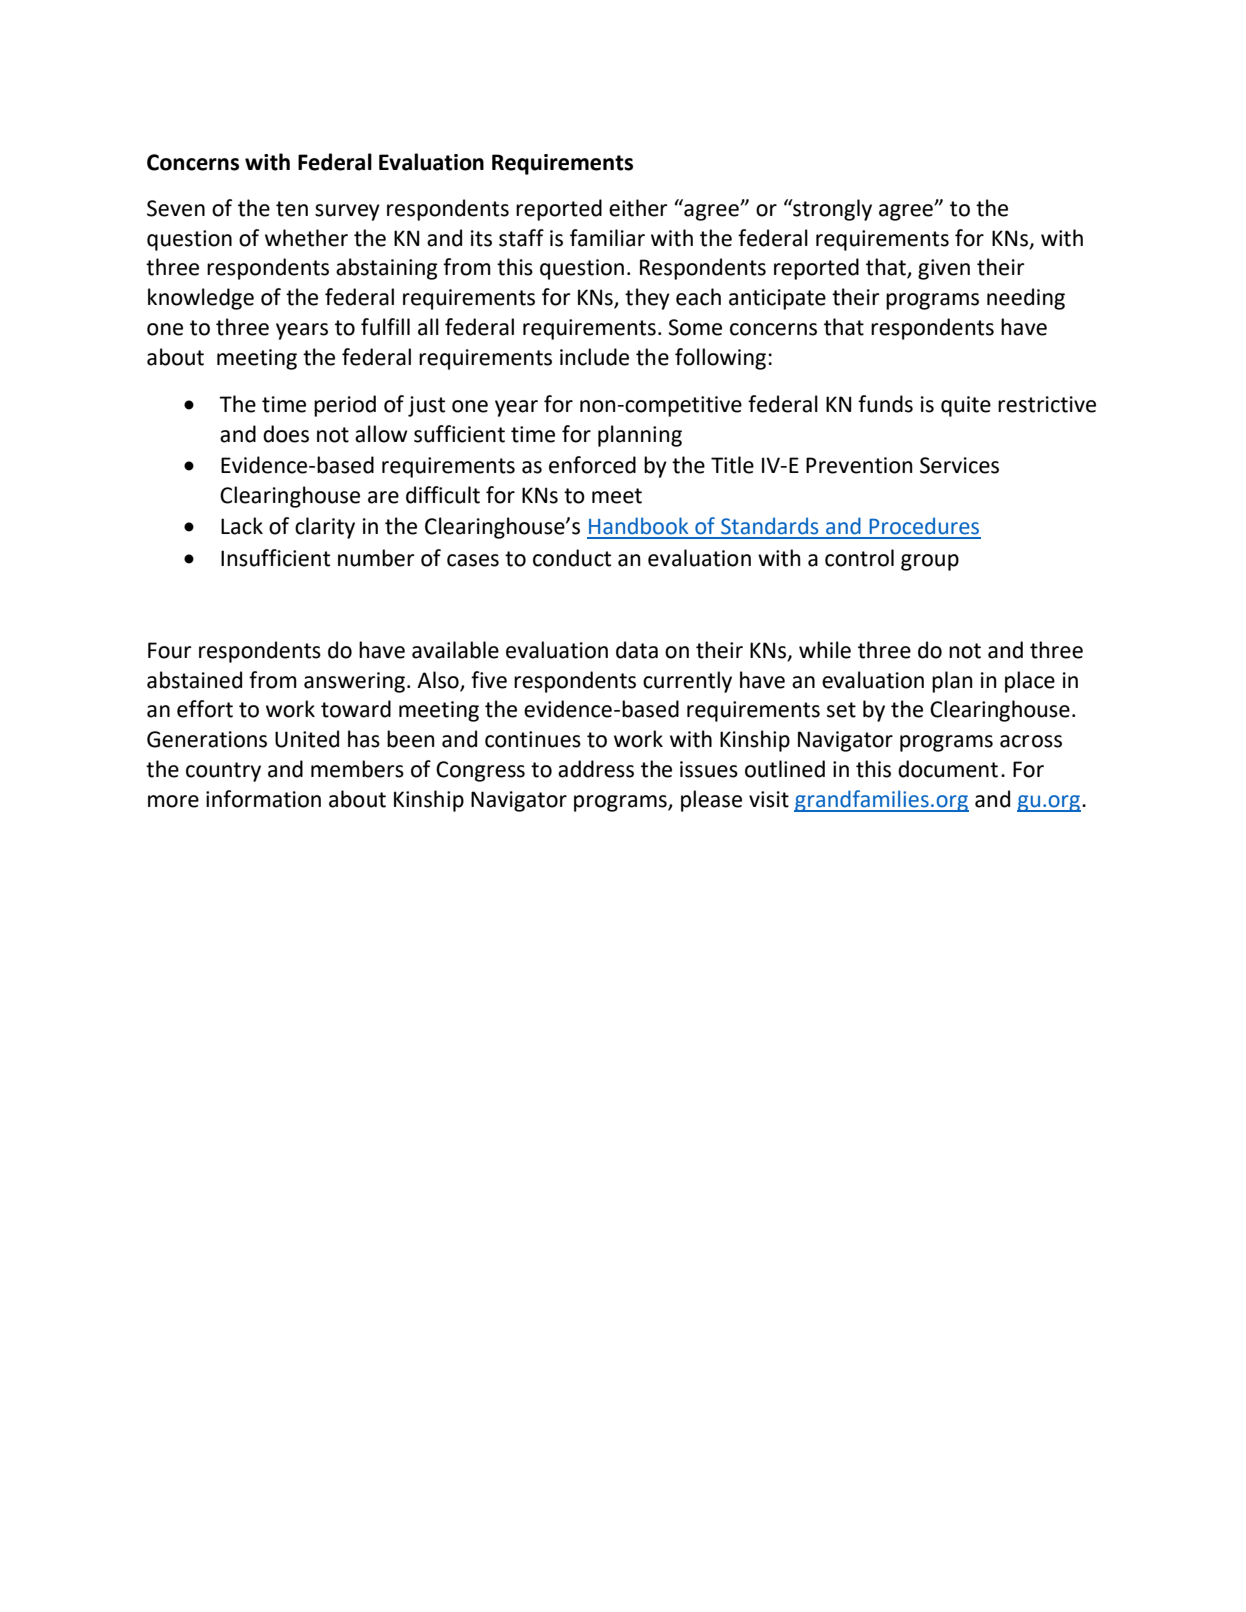 The width and height of the page is (1246, 1612). I want to click on conduct, so click(572, 558).
